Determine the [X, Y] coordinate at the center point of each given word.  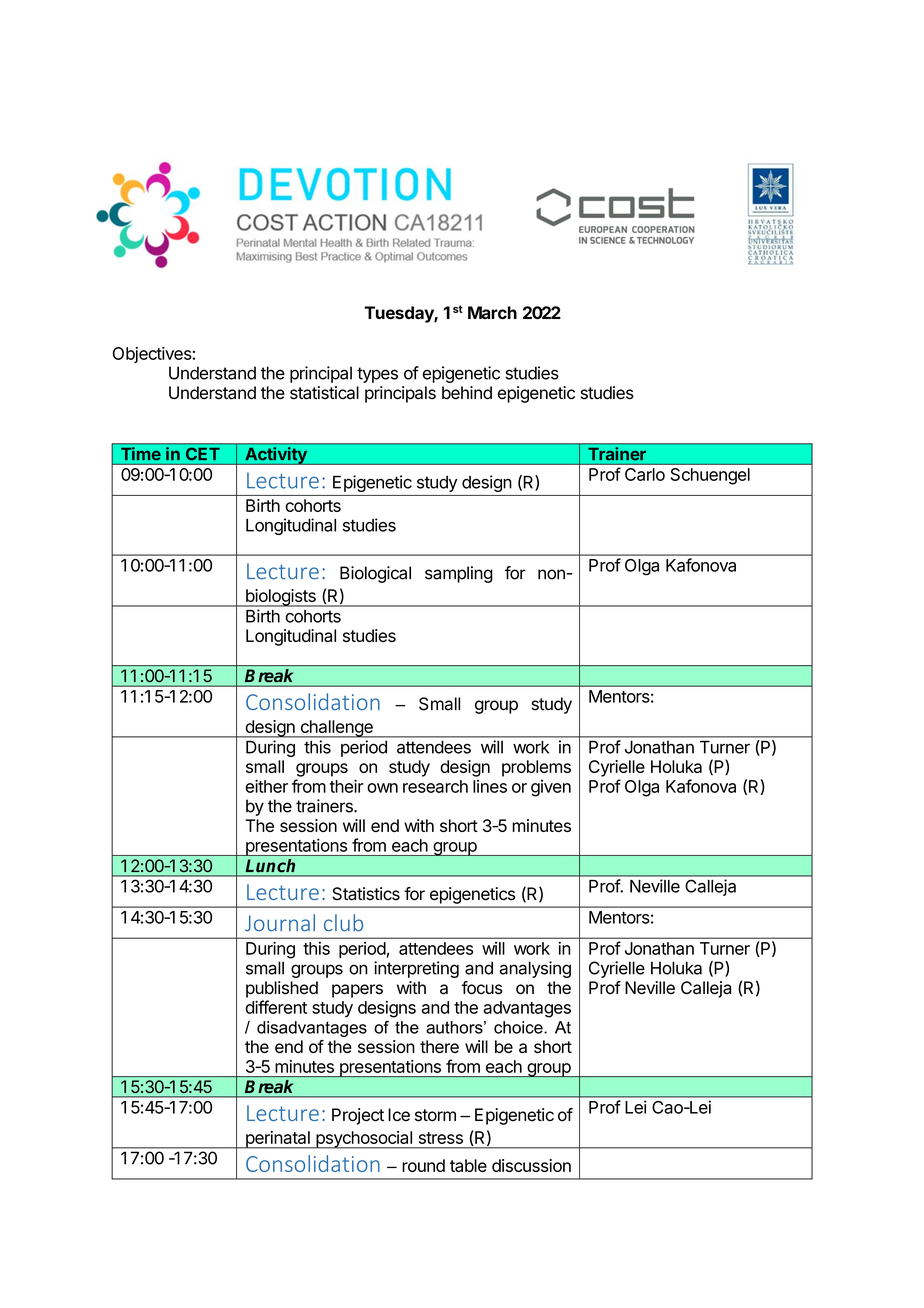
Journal [280, 923]
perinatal [277, 1140]
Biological [375, 574]
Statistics [366, 894]
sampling [459, 574]
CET [202, 452]
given [551, 788]
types [377, 375]
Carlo [645, 474]
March [492, 312]
